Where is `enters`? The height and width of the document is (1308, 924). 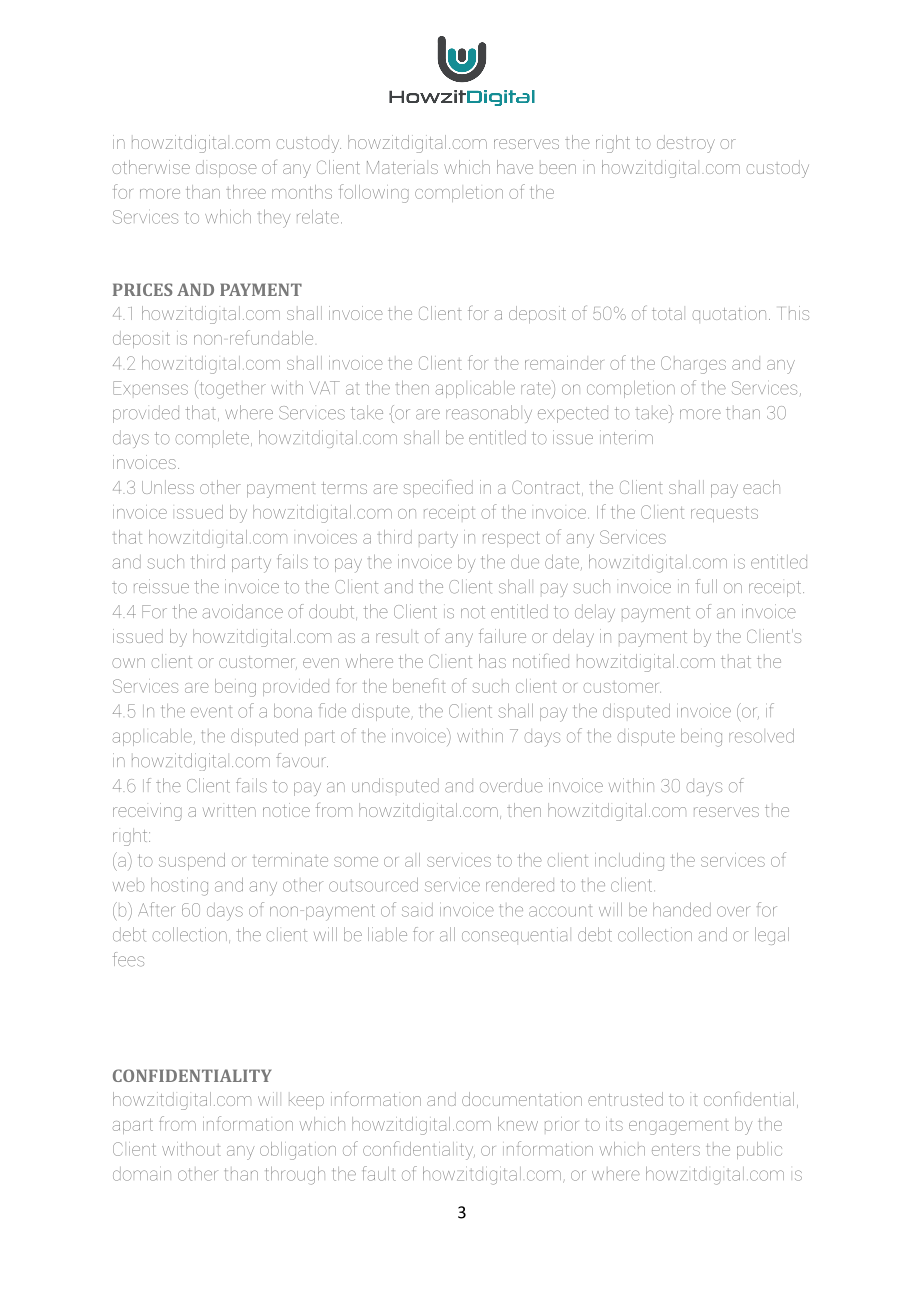 enters is located at coordinates (676, 1150).
